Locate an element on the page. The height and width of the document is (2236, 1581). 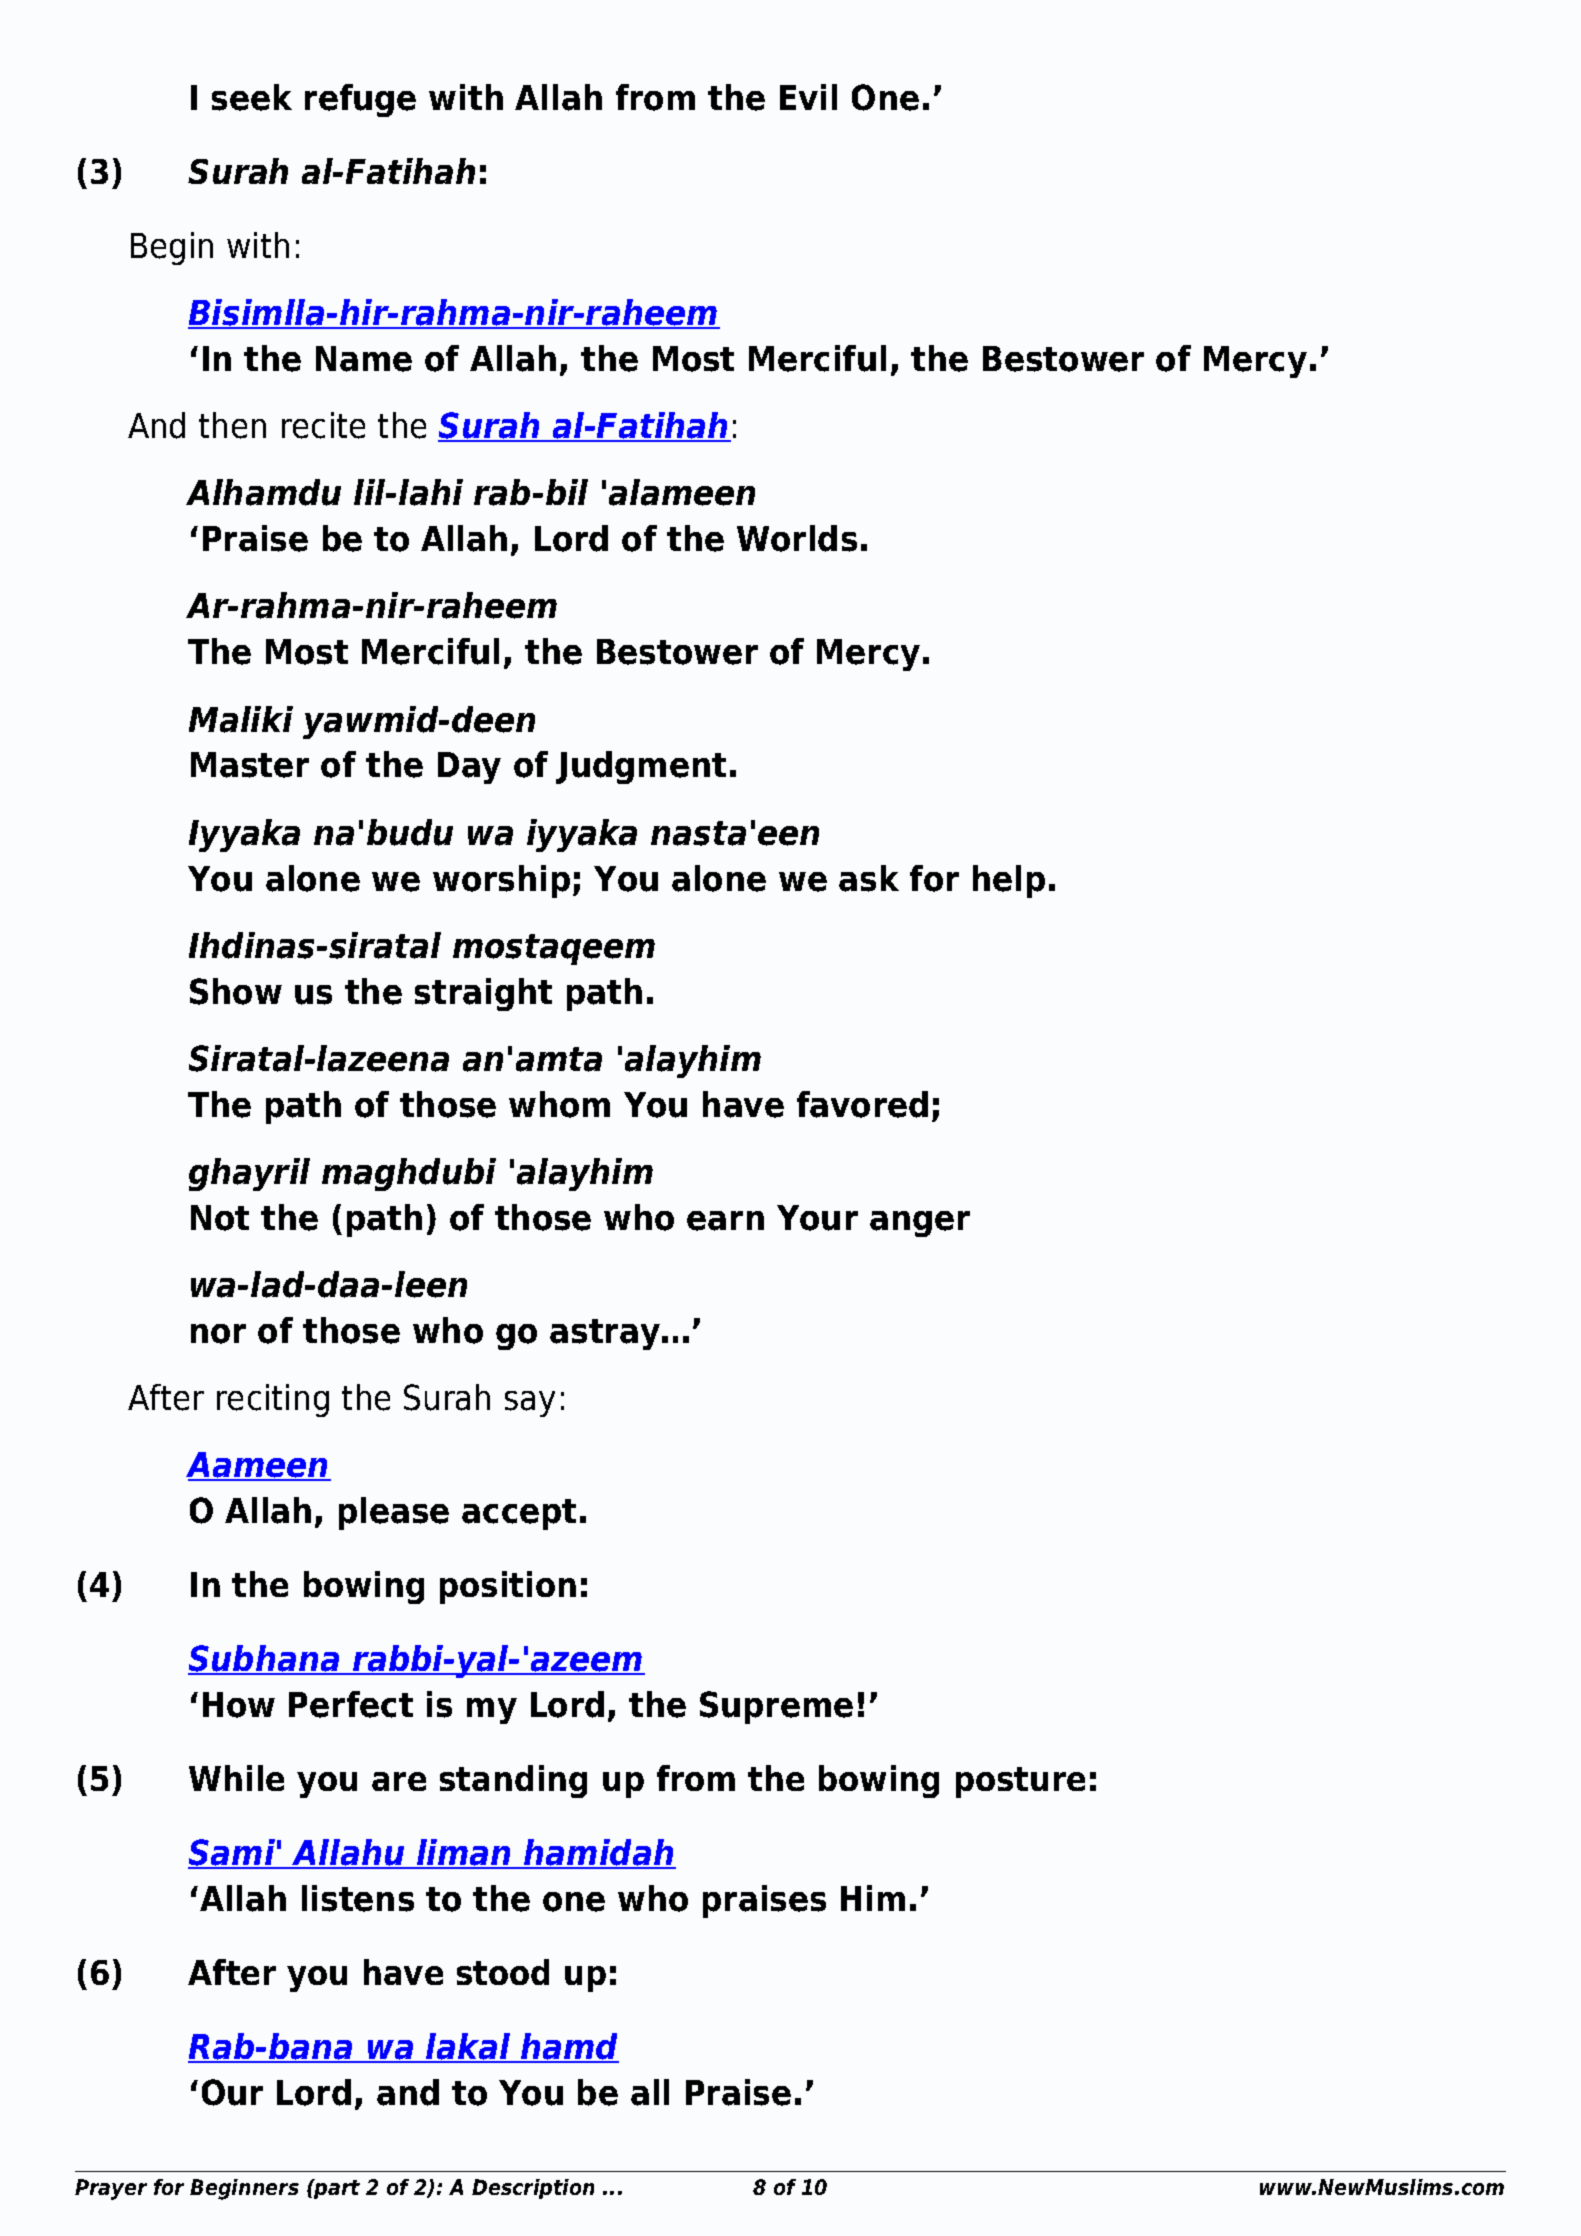
refuge is located at coordinates (360, 100).
